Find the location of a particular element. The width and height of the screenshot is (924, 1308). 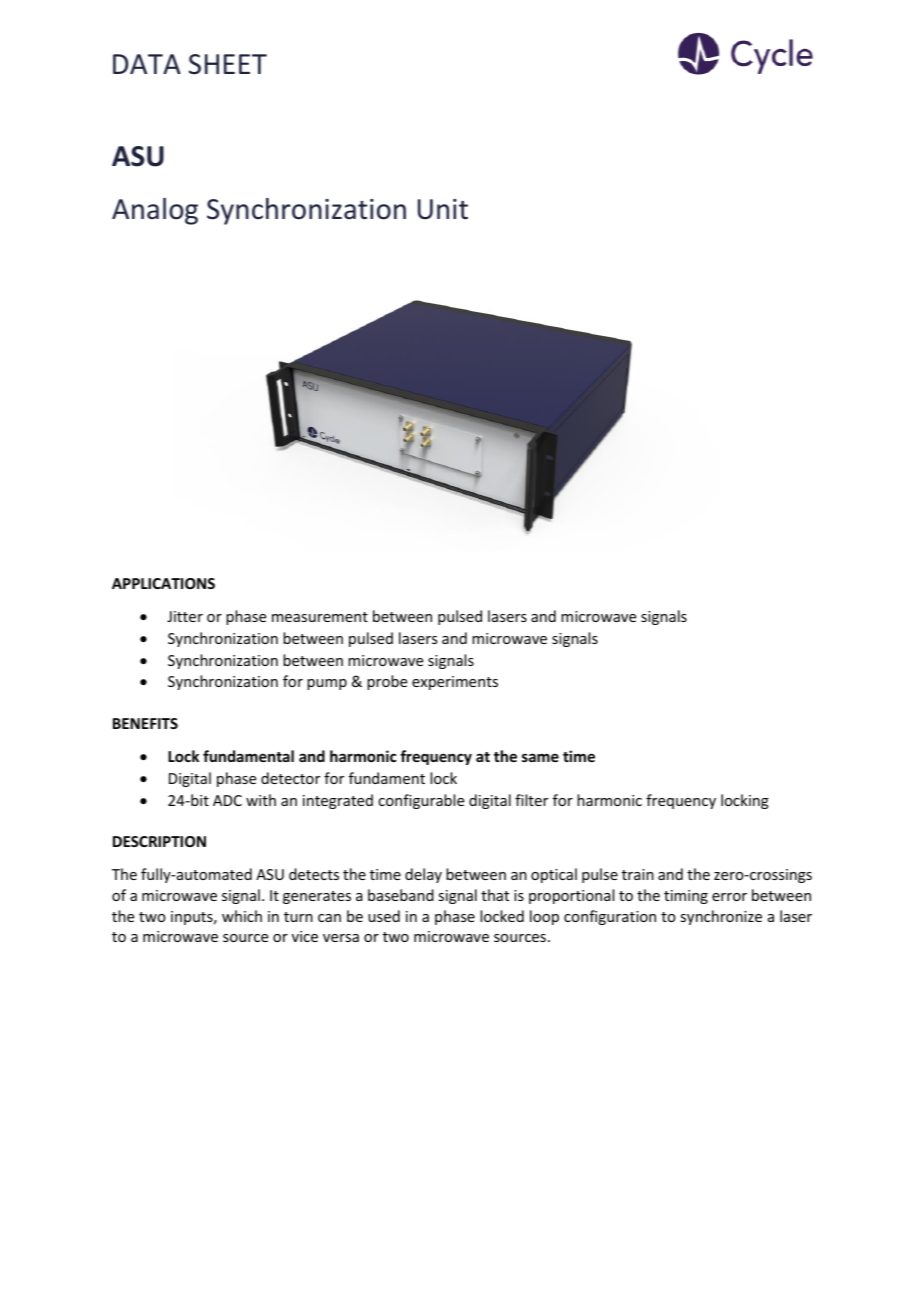

Unit is located at coordinates (443, 209).
